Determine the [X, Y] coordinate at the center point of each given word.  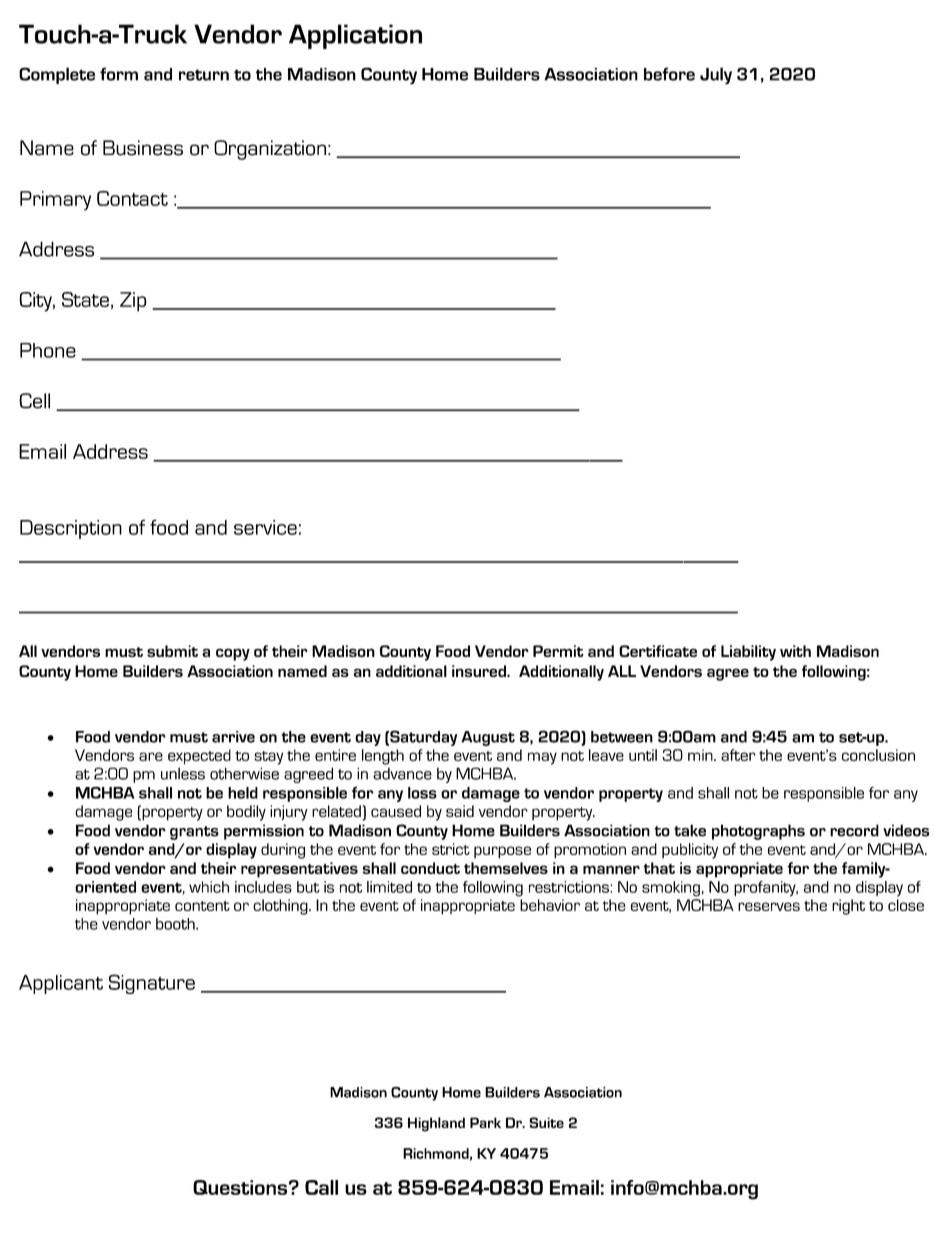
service [265, 527]
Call [321, 1187]
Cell [34, 401]
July [716, 76]
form [119, 74]
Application [355, 36]
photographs [758, 832]
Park [485, 1122]
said [460, 811]
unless [183, 773]
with [795, 651]
